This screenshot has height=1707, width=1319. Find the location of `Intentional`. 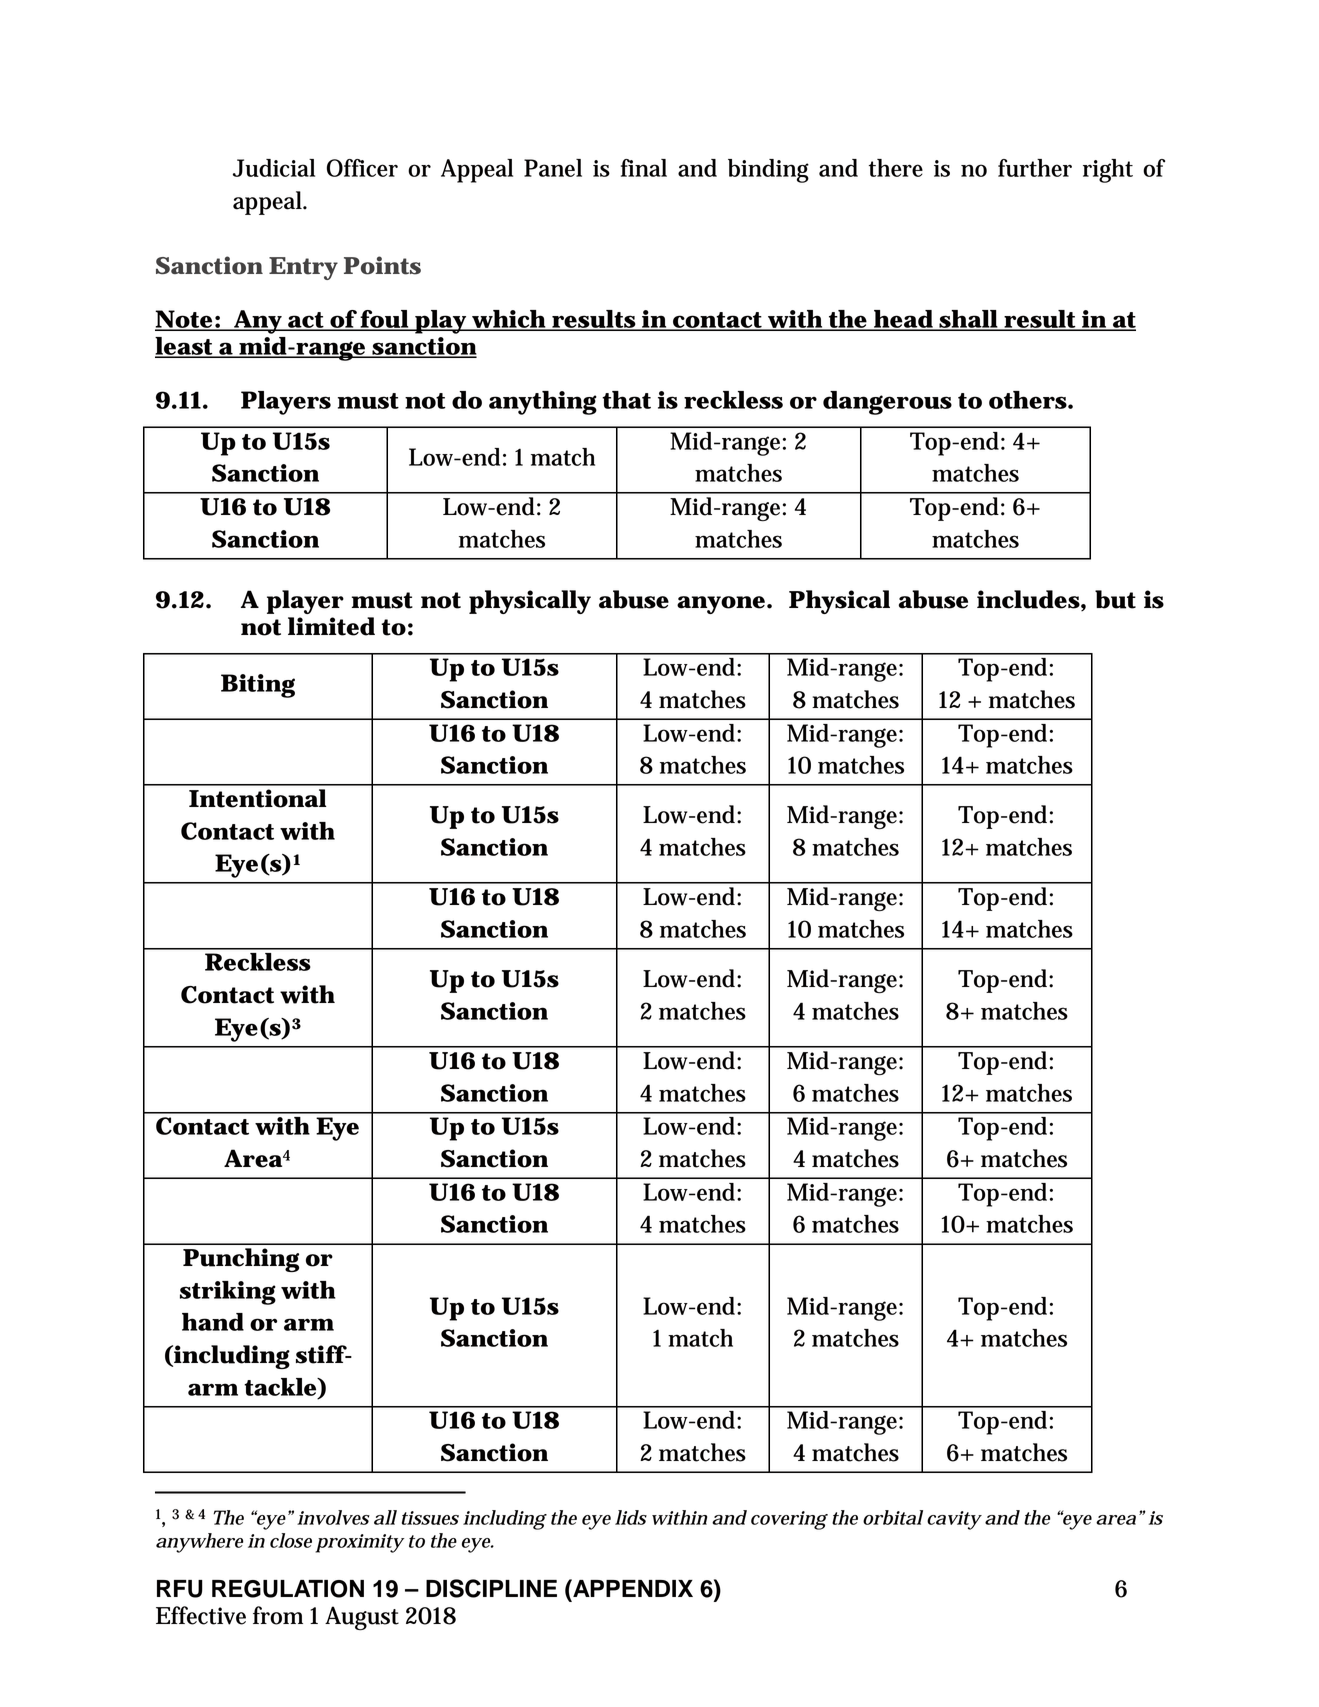

Intentional is located at coordinates (258, 798).
